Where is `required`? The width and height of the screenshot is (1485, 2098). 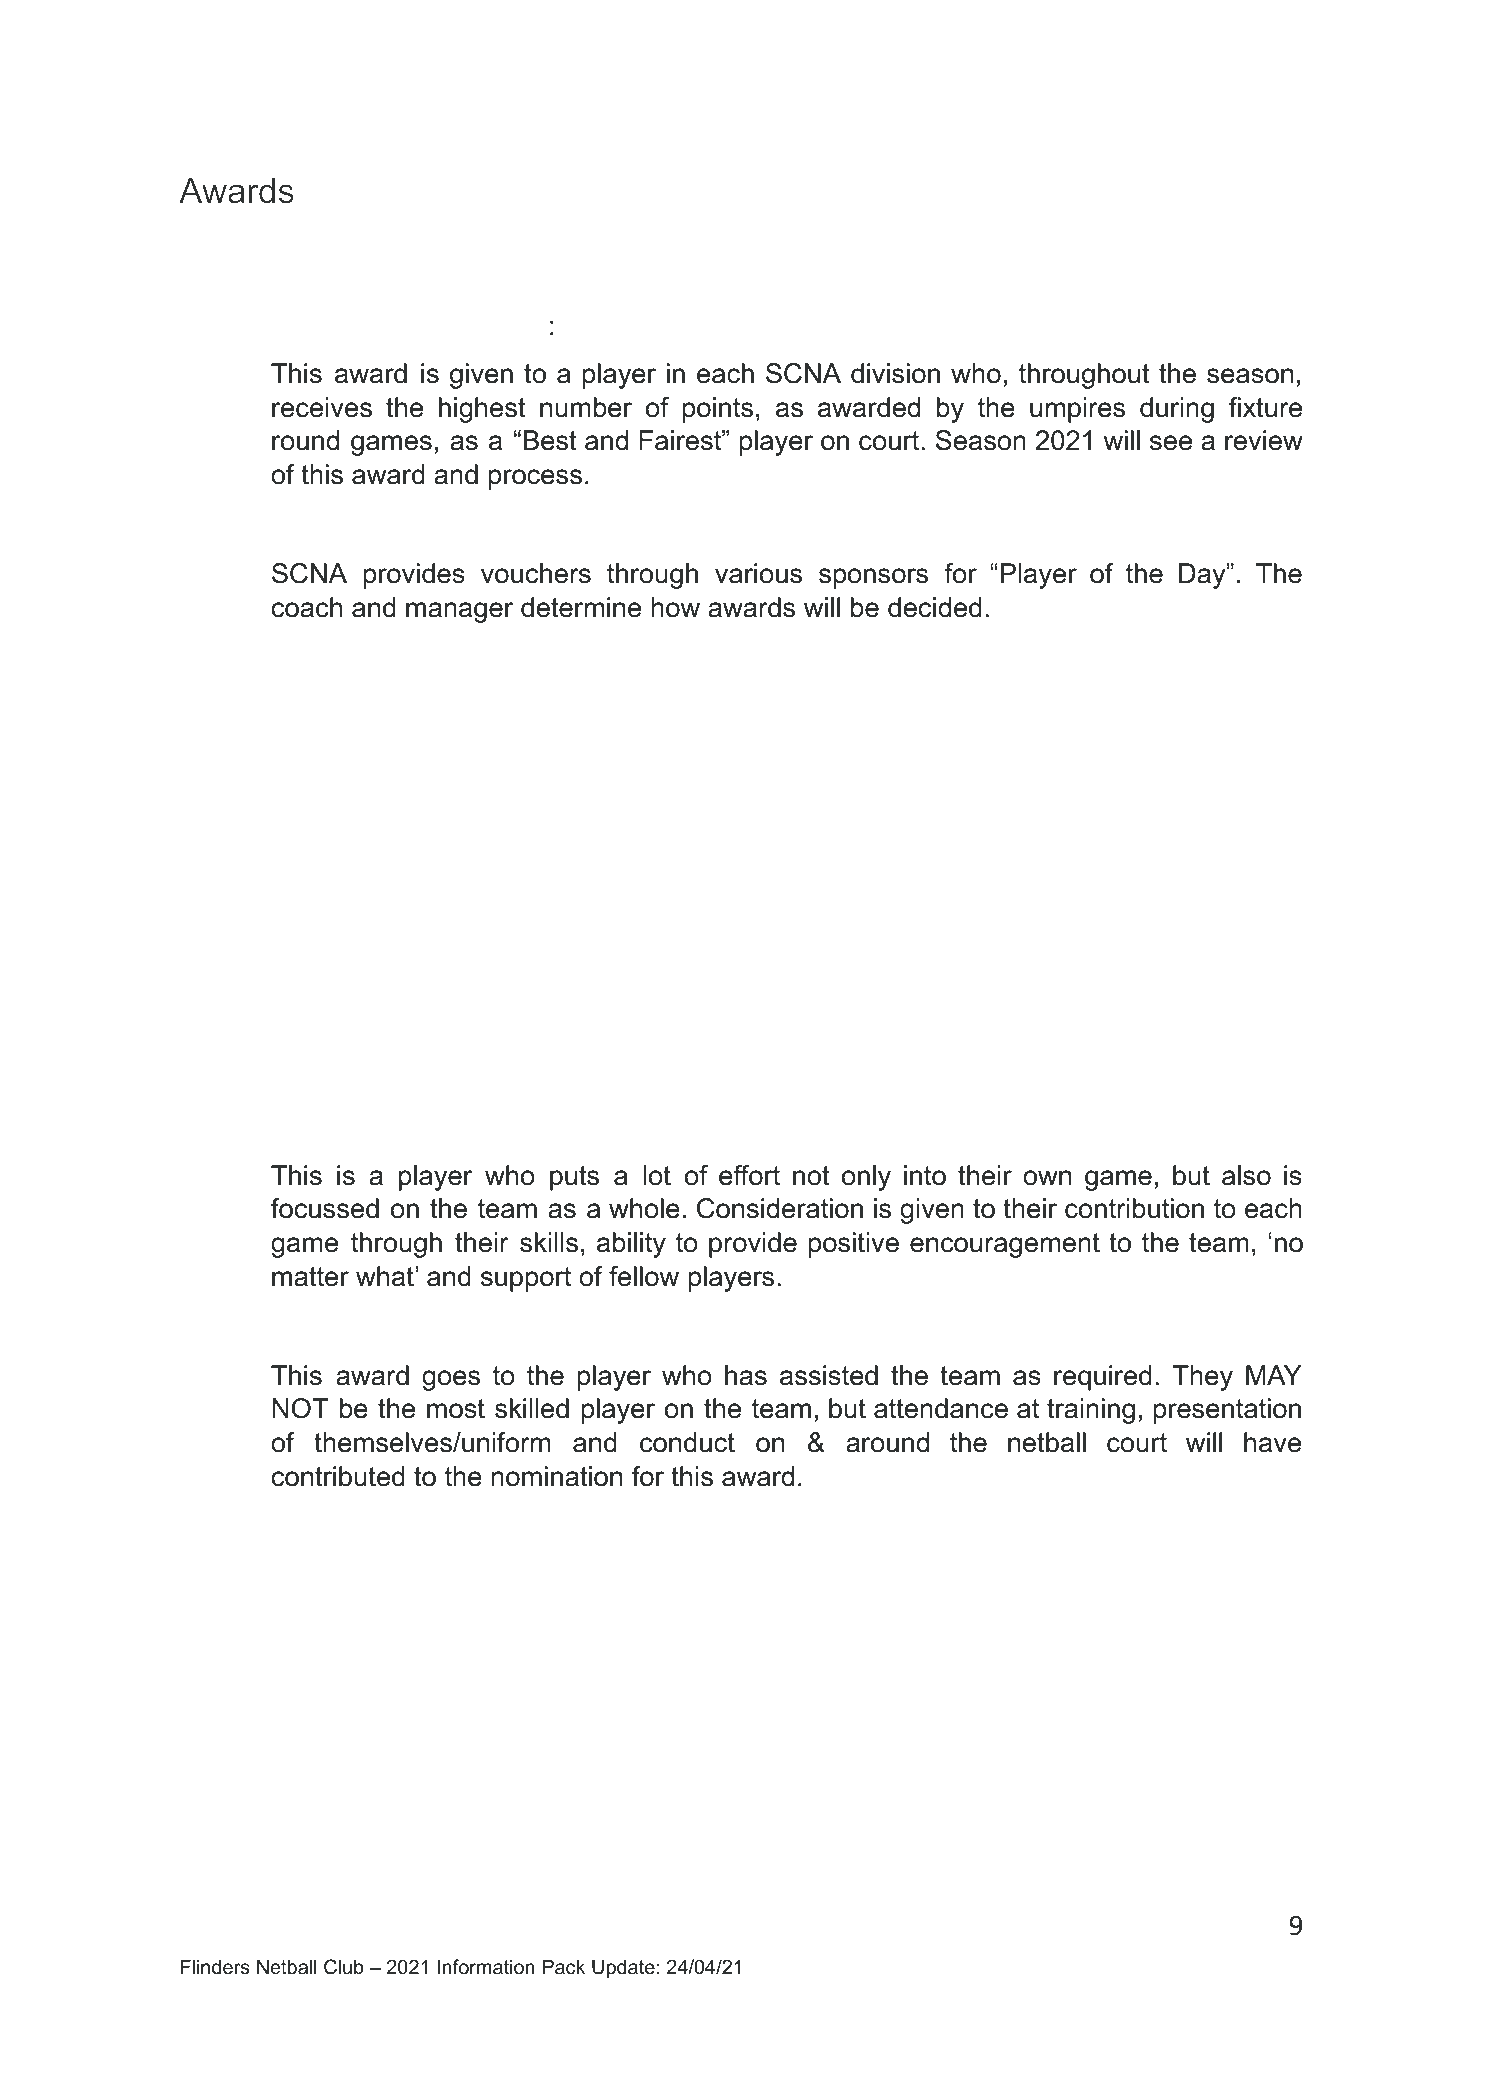
required is located at coordinates (1103, 1378).
